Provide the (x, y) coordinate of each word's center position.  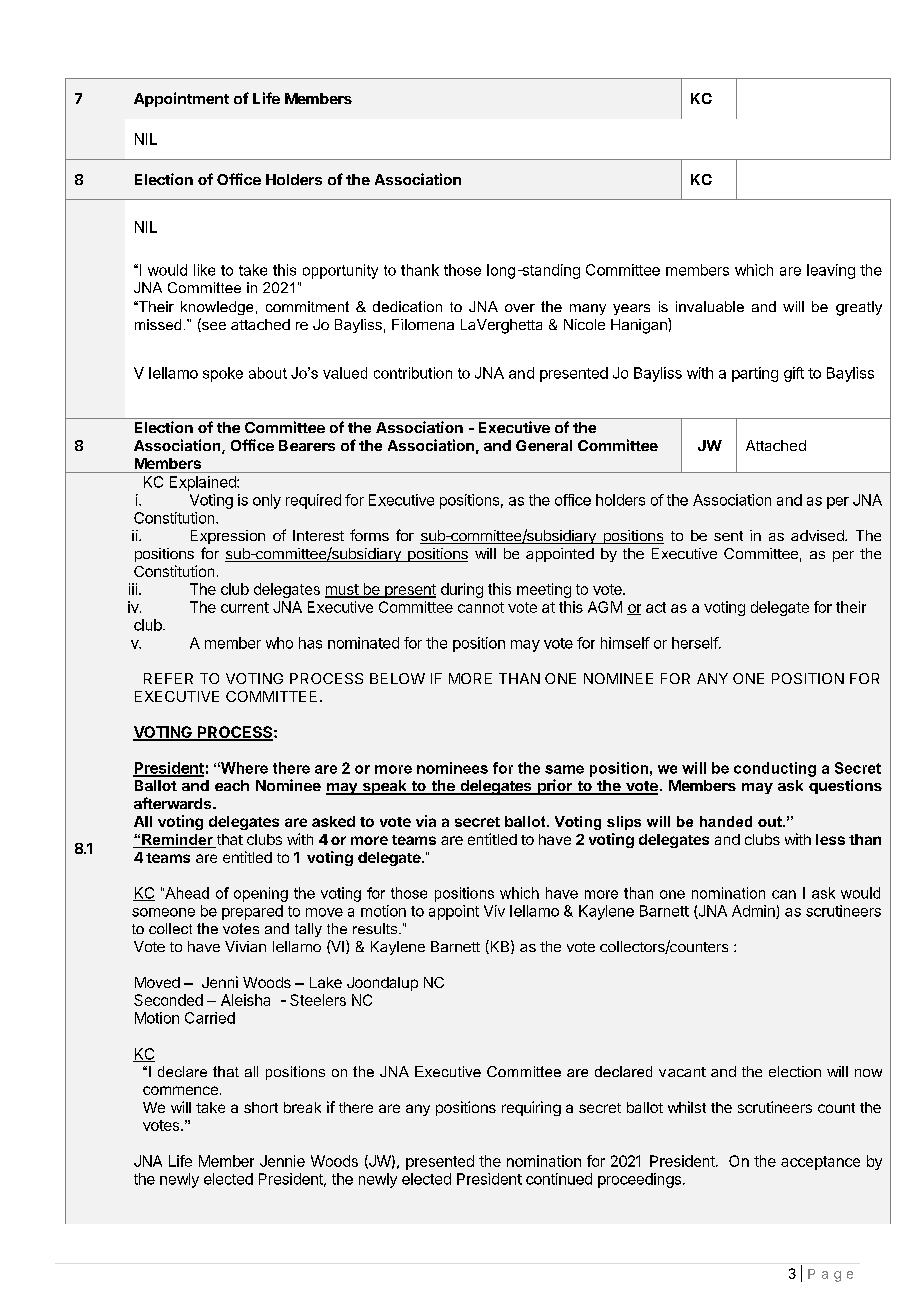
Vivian (245, 946)
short (261, 1107)
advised (818, 535)
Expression (228, 537)
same (564, 769)
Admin (754, 912)
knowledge (217, 308)
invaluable (710, 306)
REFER (168, 678)
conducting (775, 769)
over (520, 308)
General (544, 445)
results (376, 928)
